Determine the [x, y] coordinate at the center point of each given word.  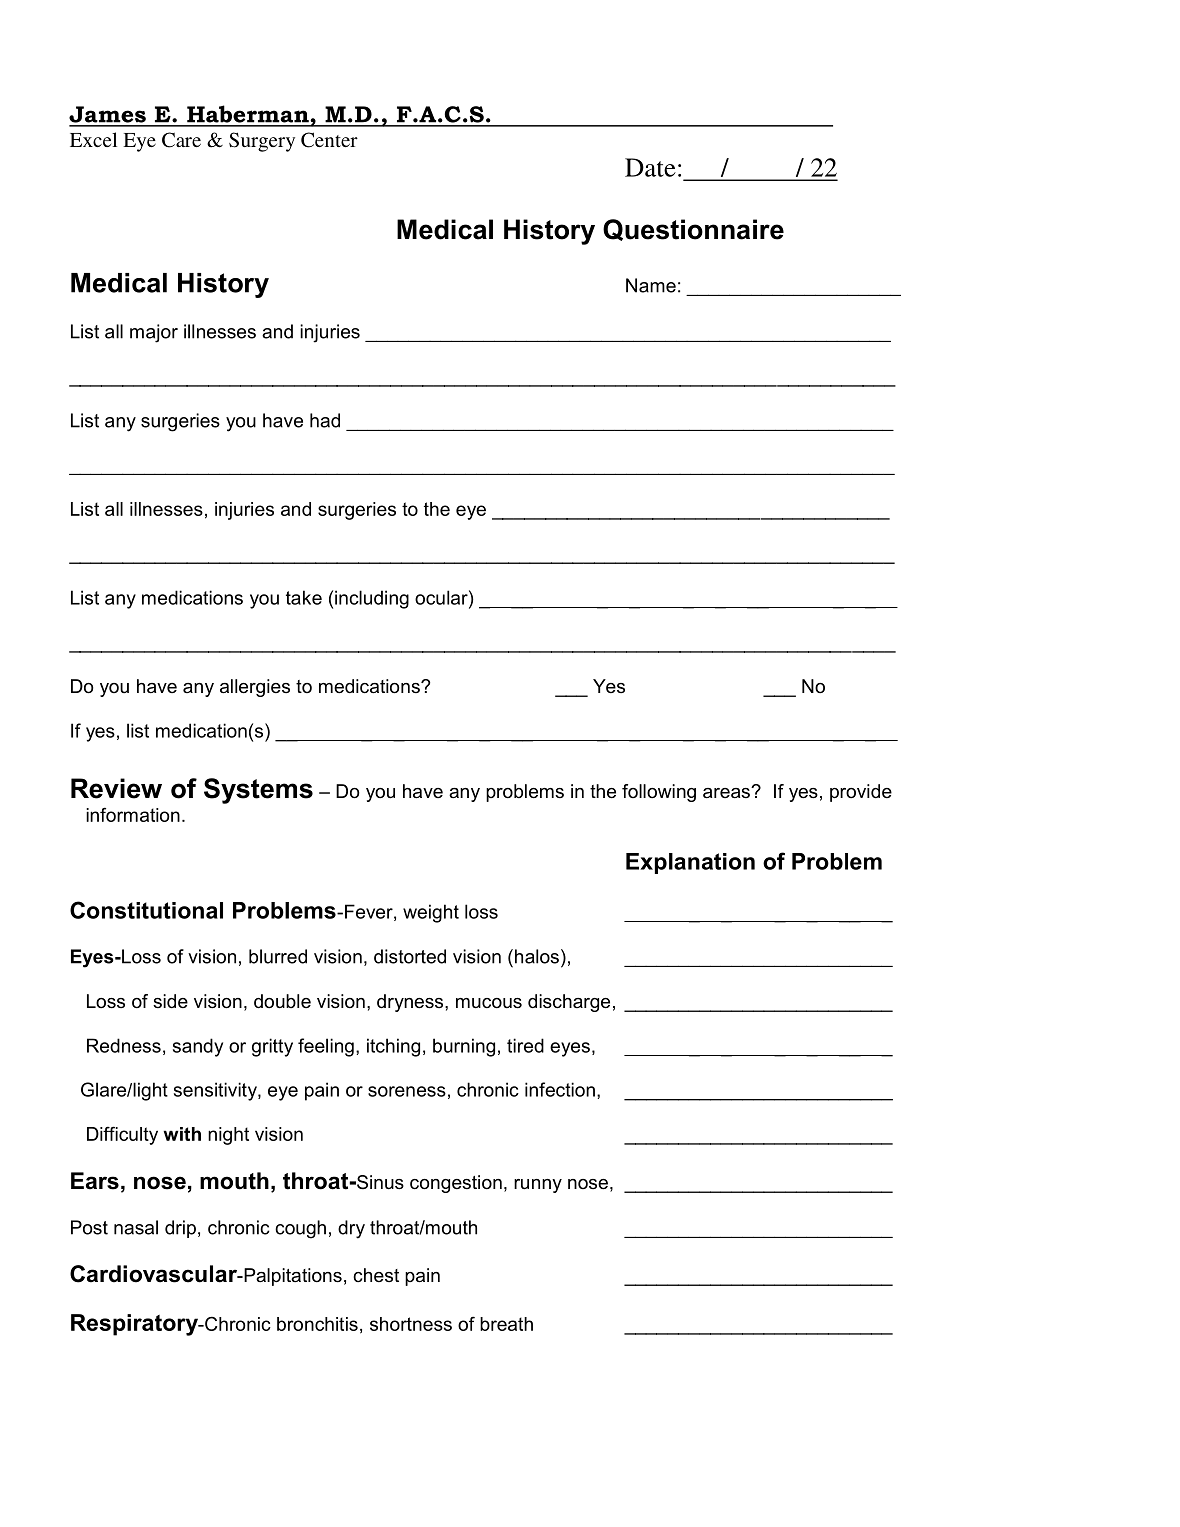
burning [464, 1047]
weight [431, 913]
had [325, 420]
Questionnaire [693, 230]
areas [727, 792]
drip [180, 1229]
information [133, 814]
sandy [198, 1047]
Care [181, 140]
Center [329, 140]
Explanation [690, 863]
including [372, 599]
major [154, 333]
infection [560, 1089]
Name [651, 285]
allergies [255, 688]
